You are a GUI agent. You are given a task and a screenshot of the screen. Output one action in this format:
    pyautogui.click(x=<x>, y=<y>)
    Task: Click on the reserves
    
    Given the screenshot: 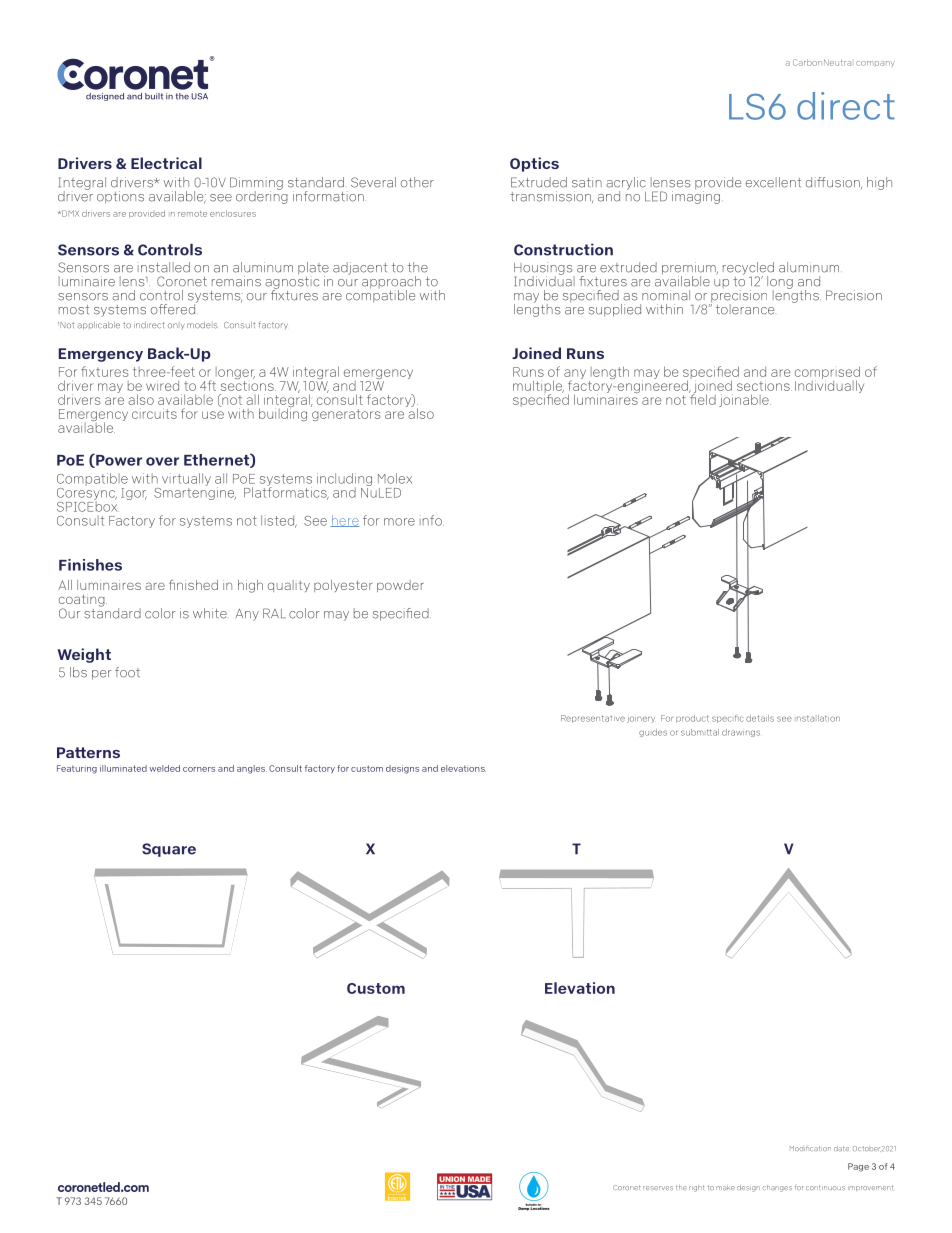 What is the action you would take?
    pyautogui.click(x=658, y=1188)
